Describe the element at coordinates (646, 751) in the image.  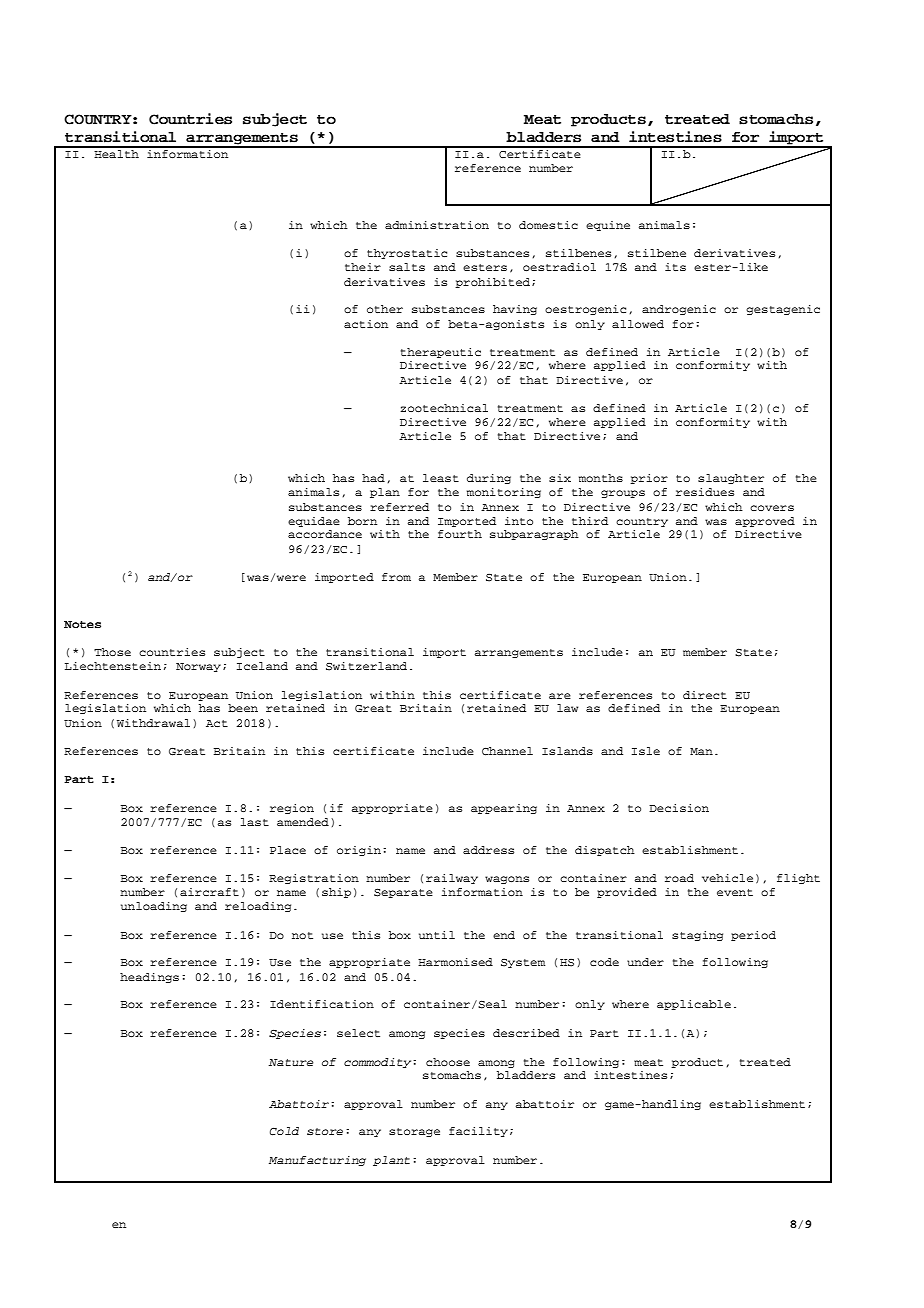
I see `Isle` at that location.
